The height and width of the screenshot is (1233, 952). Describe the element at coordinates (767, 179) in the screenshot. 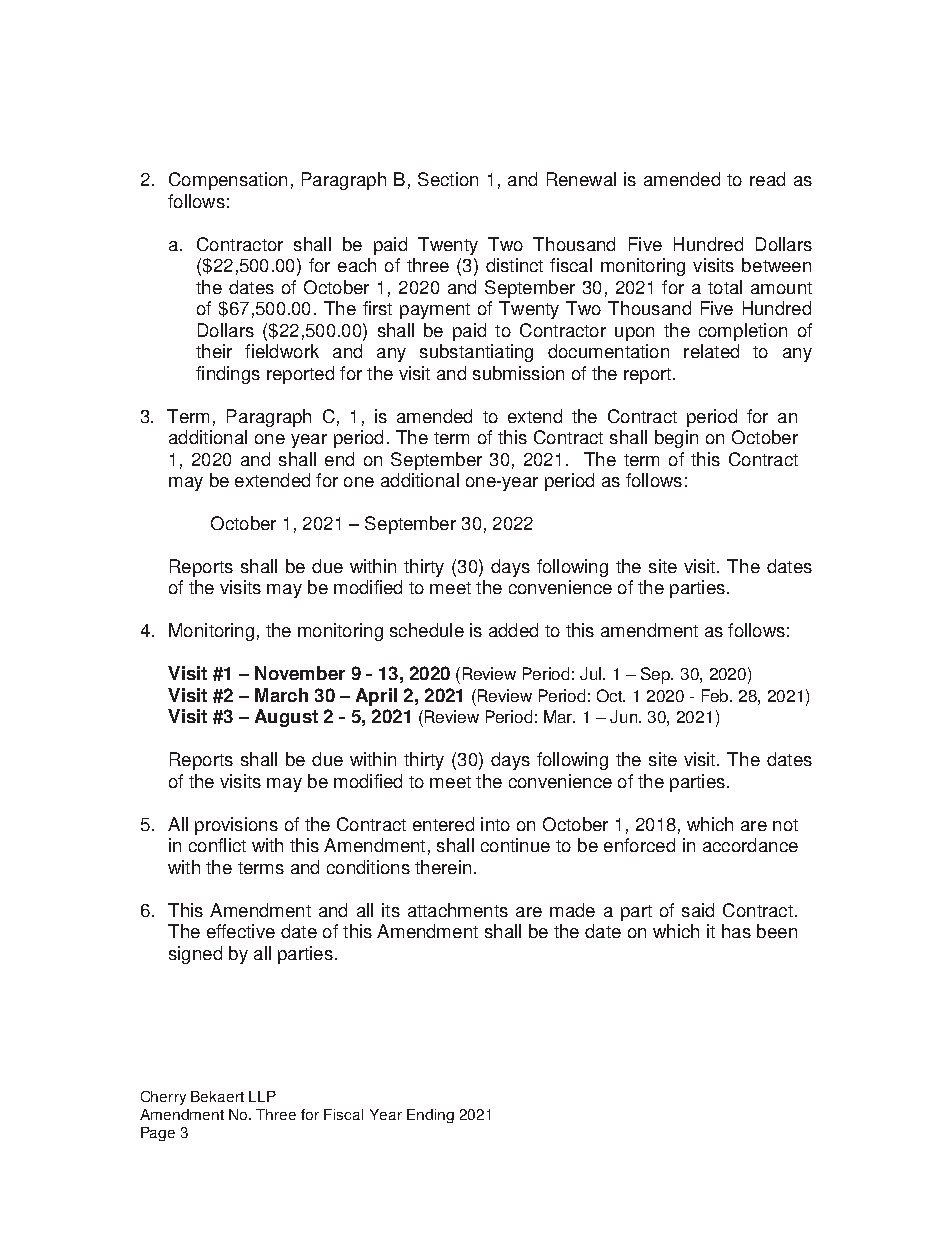

I see `read` at that location.
